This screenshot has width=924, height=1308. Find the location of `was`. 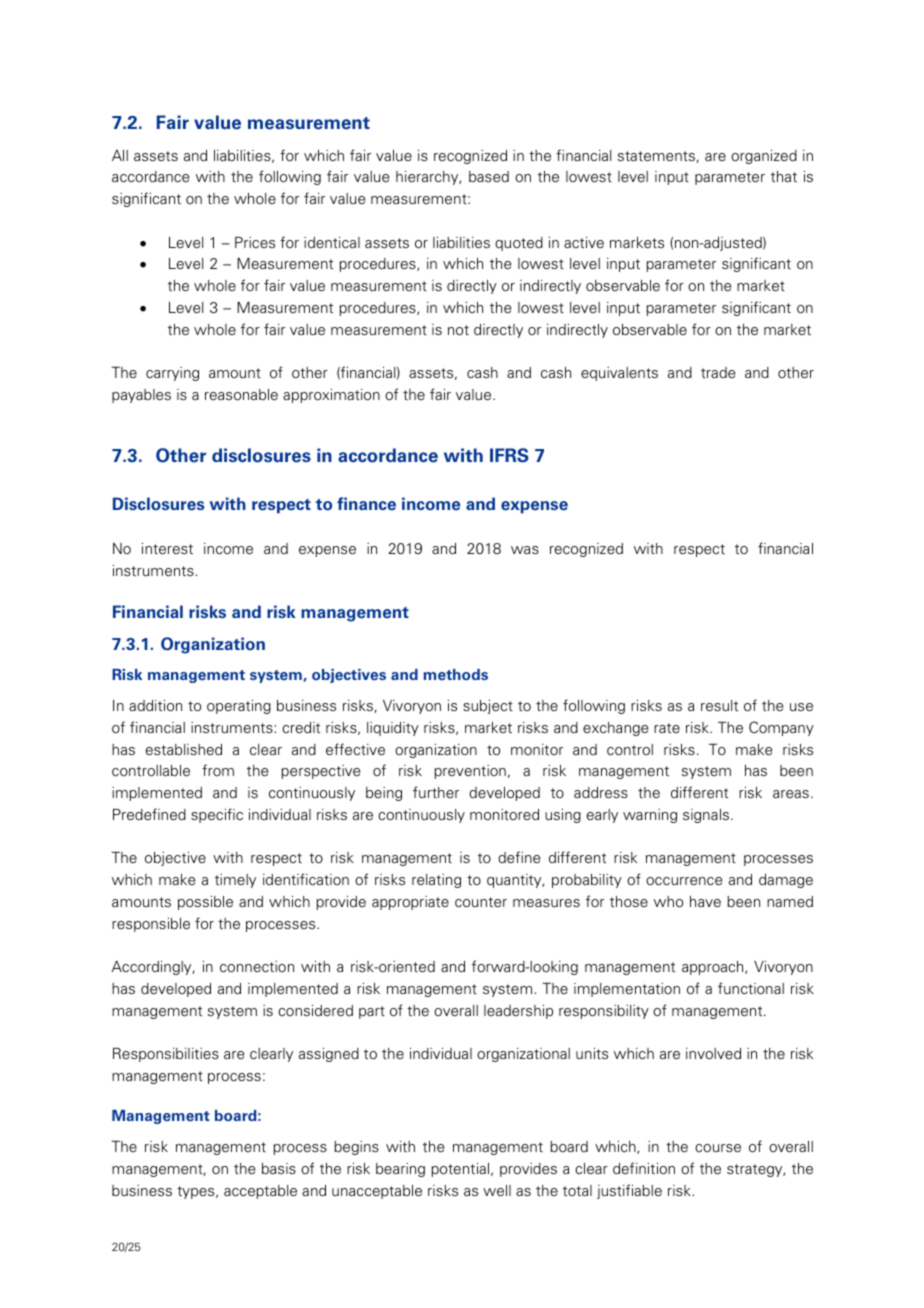

was is located at coordinates (525, 550).
